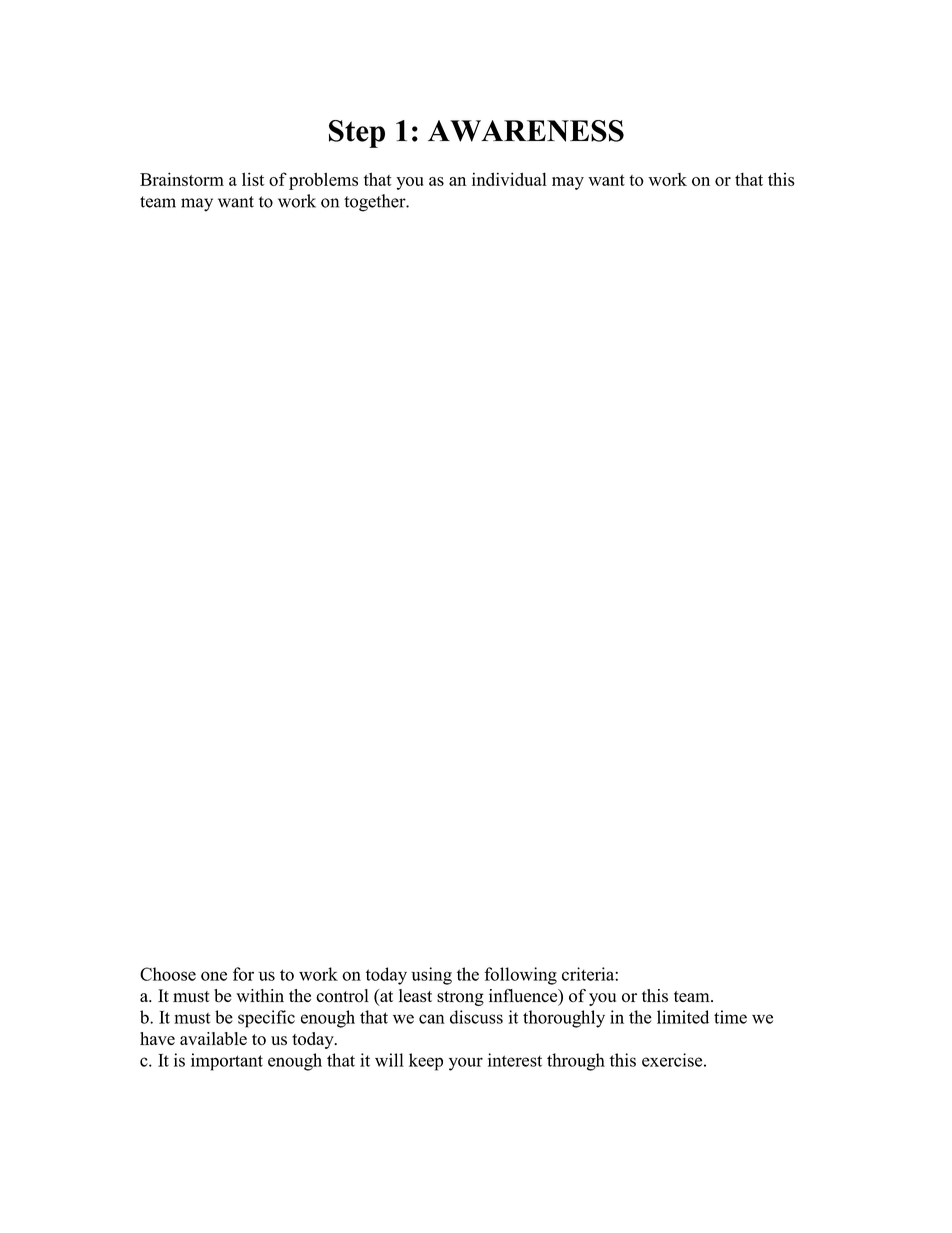 The height and width of the image is (1233, 952). What do you see at coordinates (509, 179) in the image?
I see `individual` at bounding box center [509, 179].
